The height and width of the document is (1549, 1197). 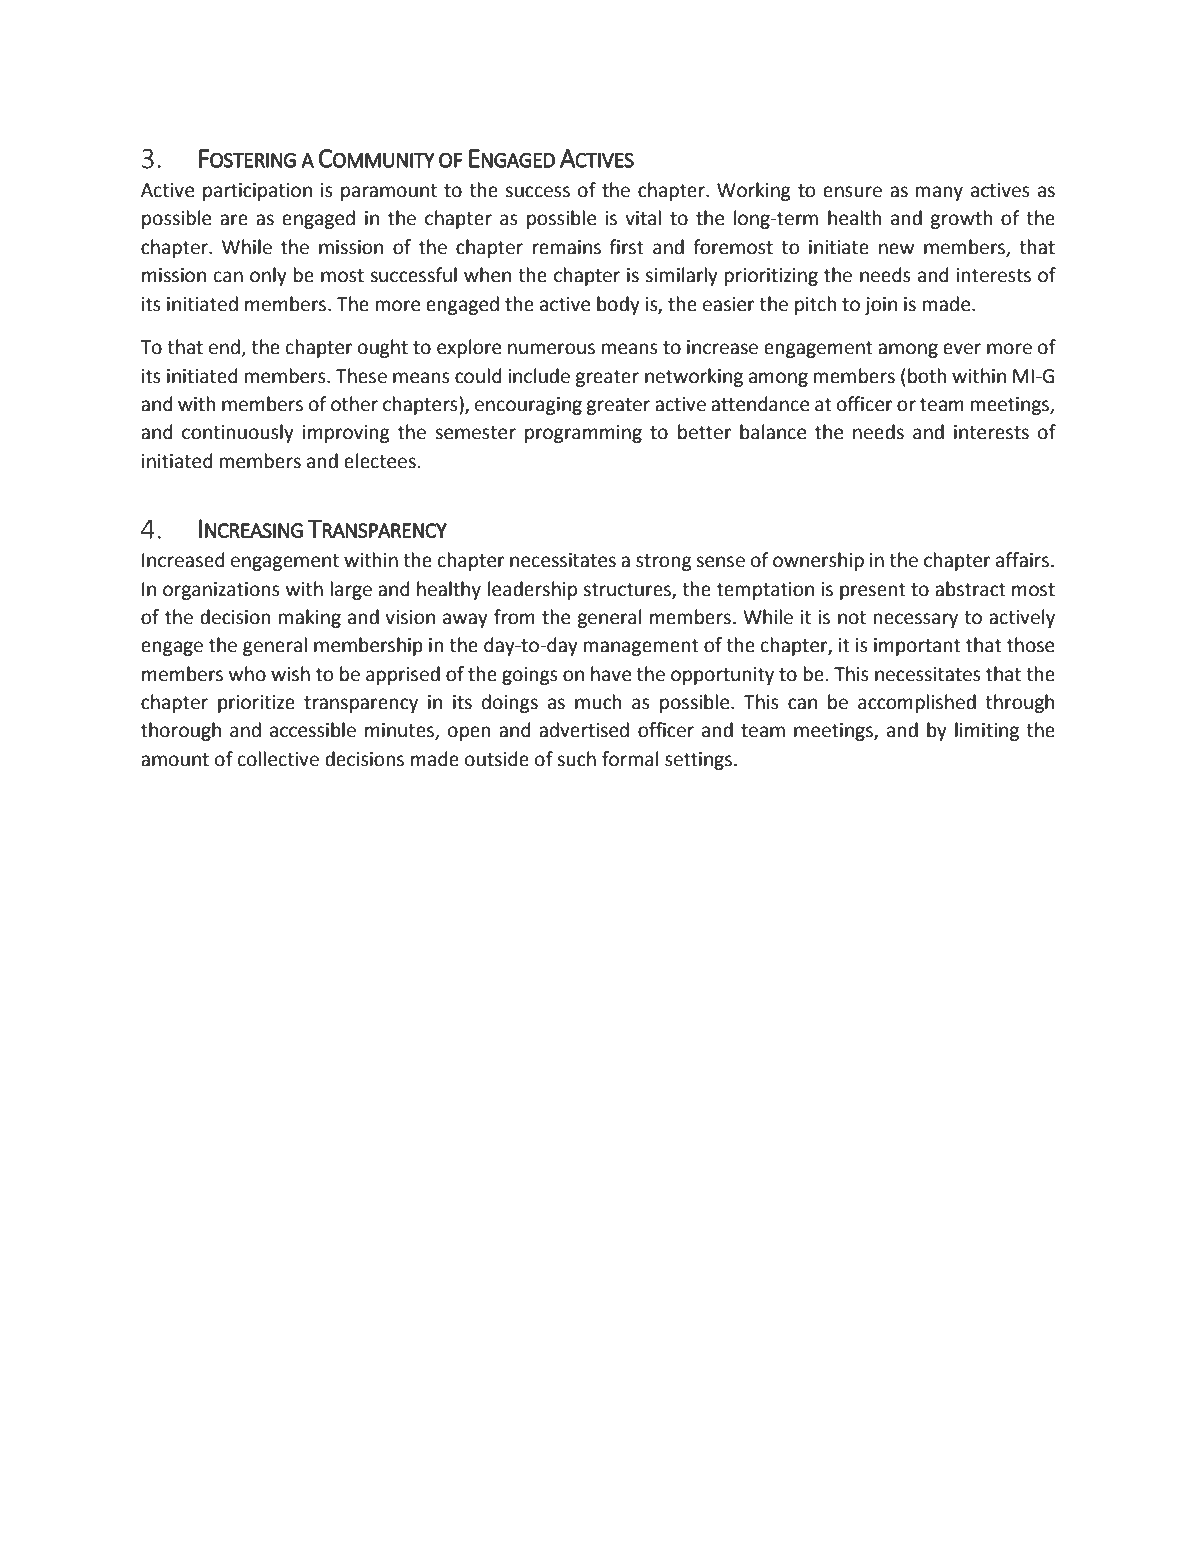 What do you see at coordinates (257, 192) in the document?
I see `participation` at bounding box center [257, 192].
